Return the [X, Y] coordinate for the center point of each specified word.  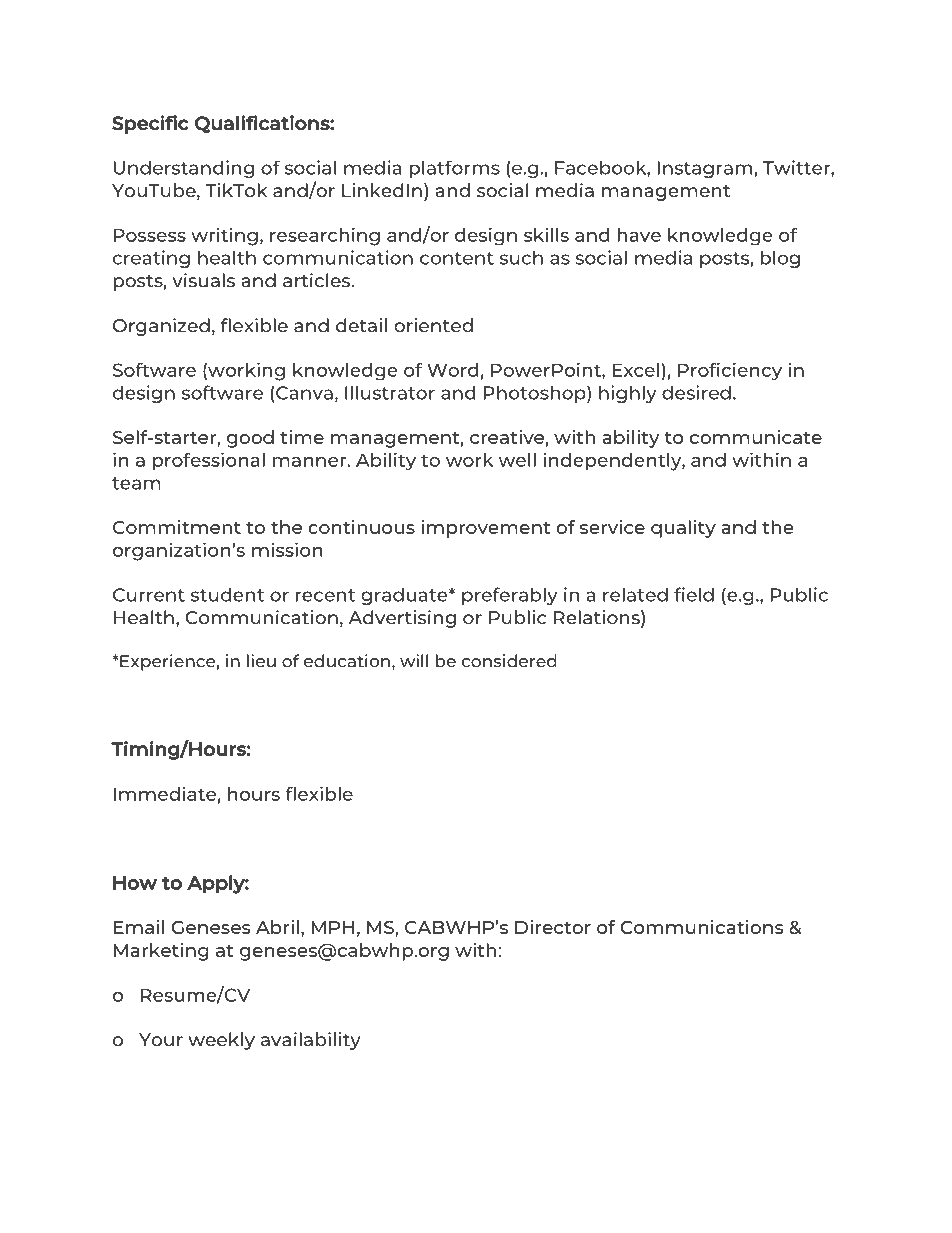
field [694, 594]
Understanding [184, 169]
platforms [454, 169]
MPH [332, 927]
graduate [405, 596]
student [227, 595]
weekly [221, 1041]
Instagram [706, 169]
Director [553, 927]
